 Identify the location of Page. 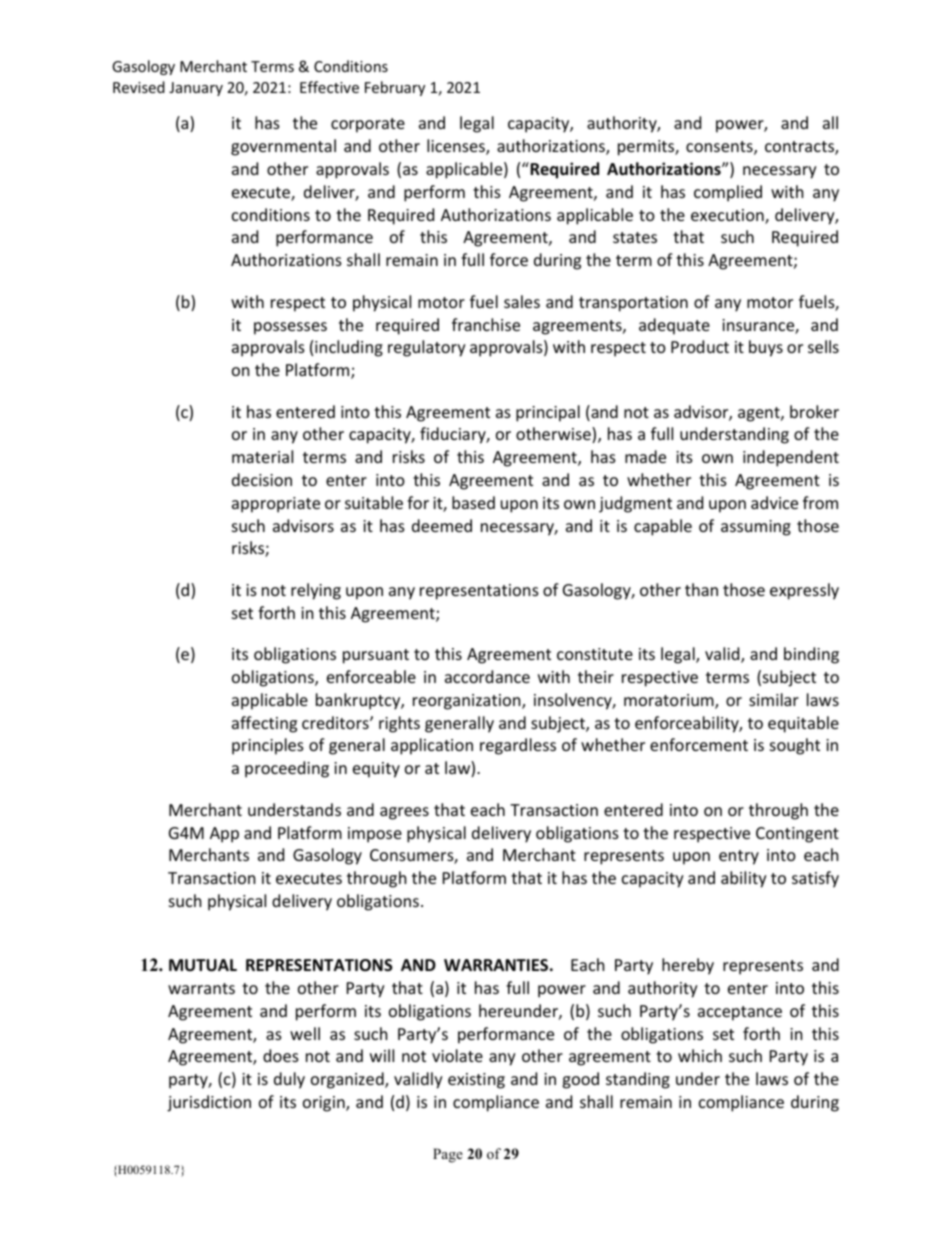
(448, 1155).
